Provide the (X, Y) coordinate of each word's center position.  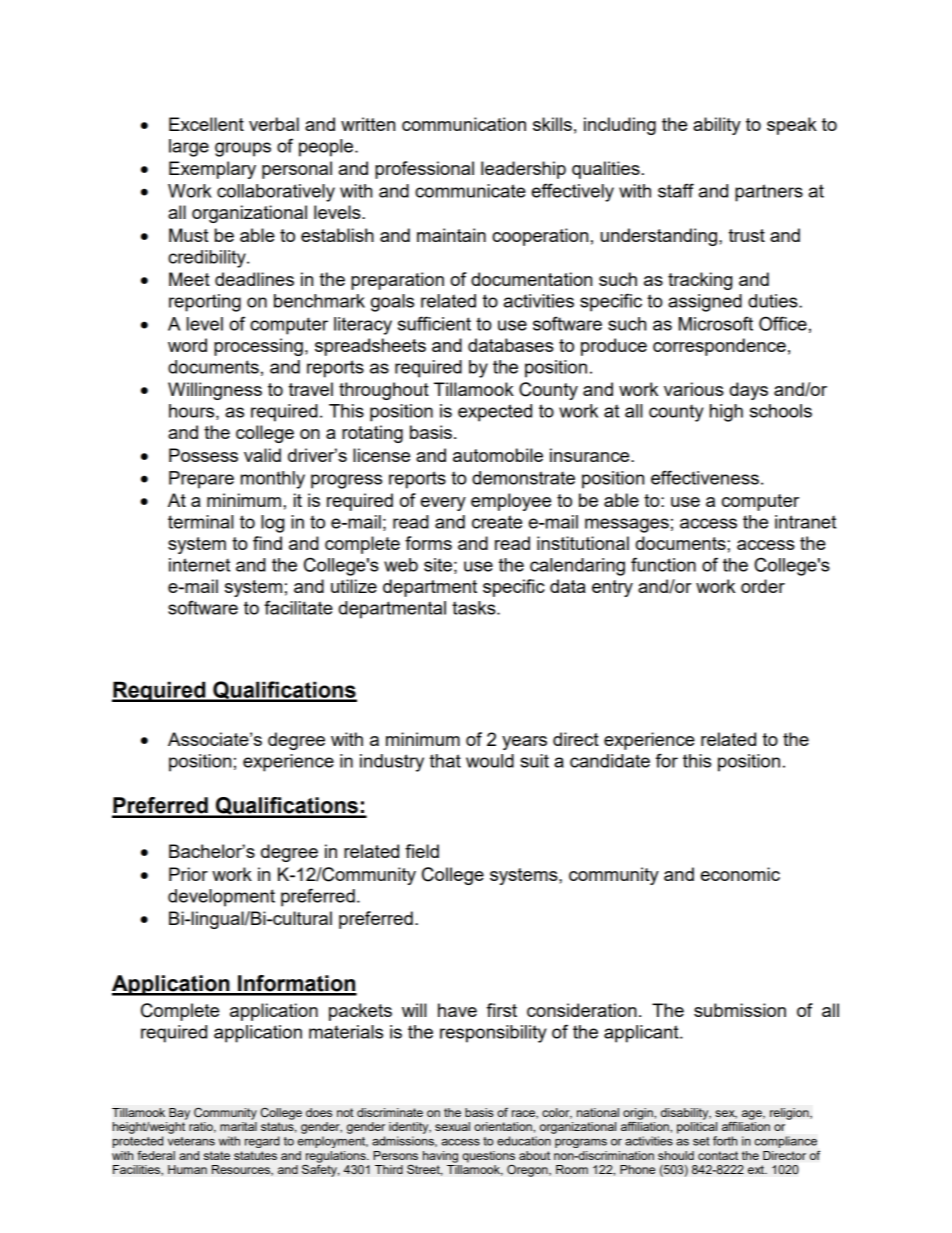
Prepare (201, 480)
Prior (188, 874)
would (490, 761)
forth (725, 1141)
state (217, 1155)
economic (740, 874)
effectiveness (705, 477)
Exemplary (212, 170)
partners (769, 193)
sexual (452, 1126)
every (443, 504)
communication (464, 124)
